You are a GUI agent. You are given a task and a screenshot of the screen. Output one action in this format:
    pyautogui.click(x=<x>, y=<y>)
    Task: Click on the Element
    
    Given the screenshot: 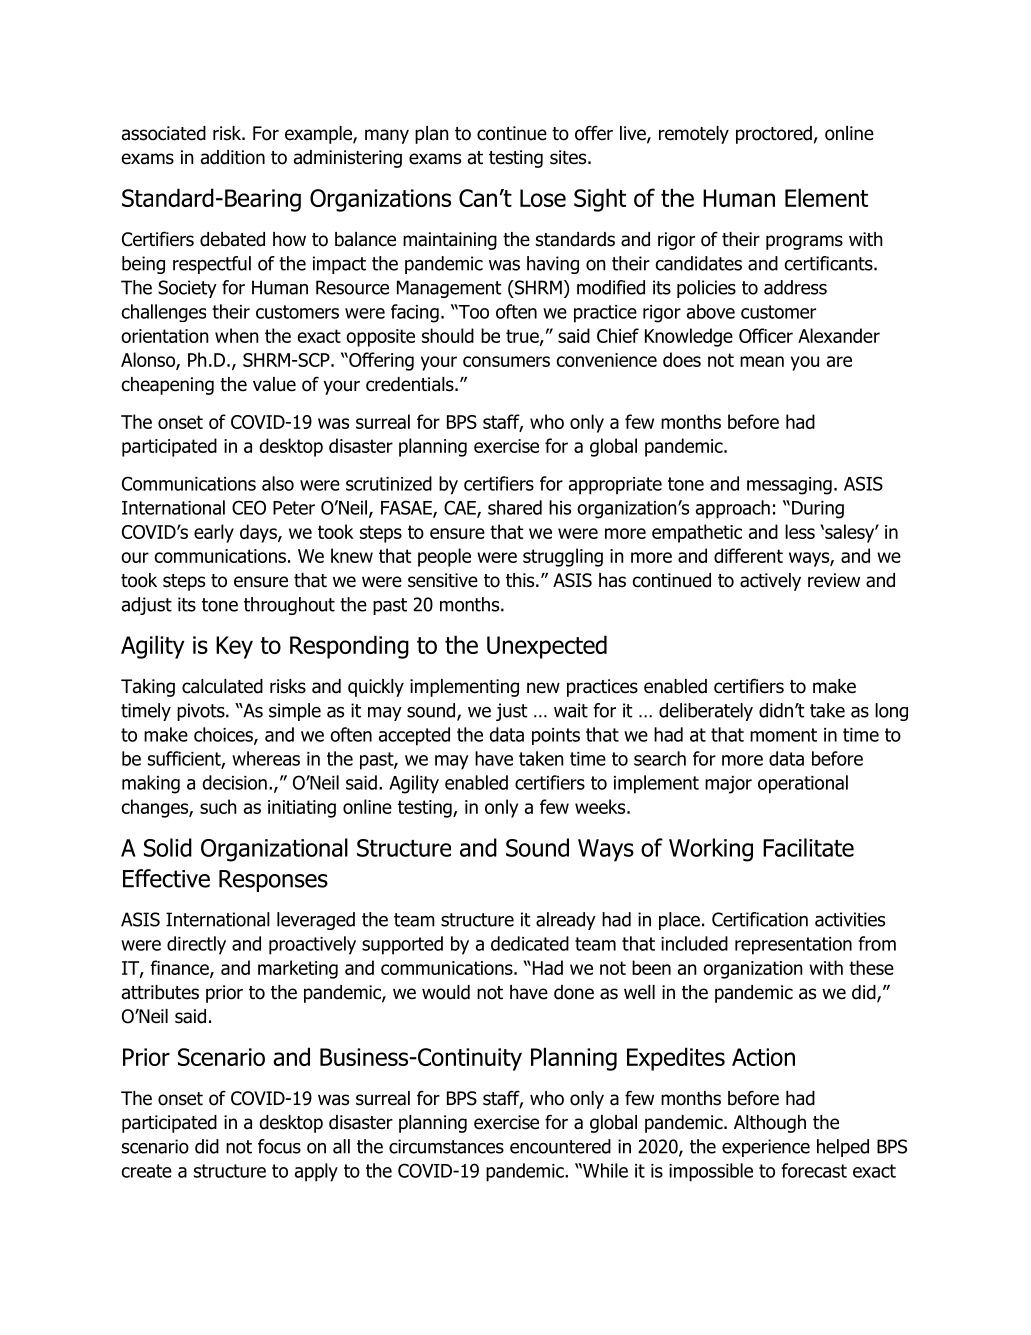 What is the action you would take?
    pyautogui.click(x=826, y=197)
